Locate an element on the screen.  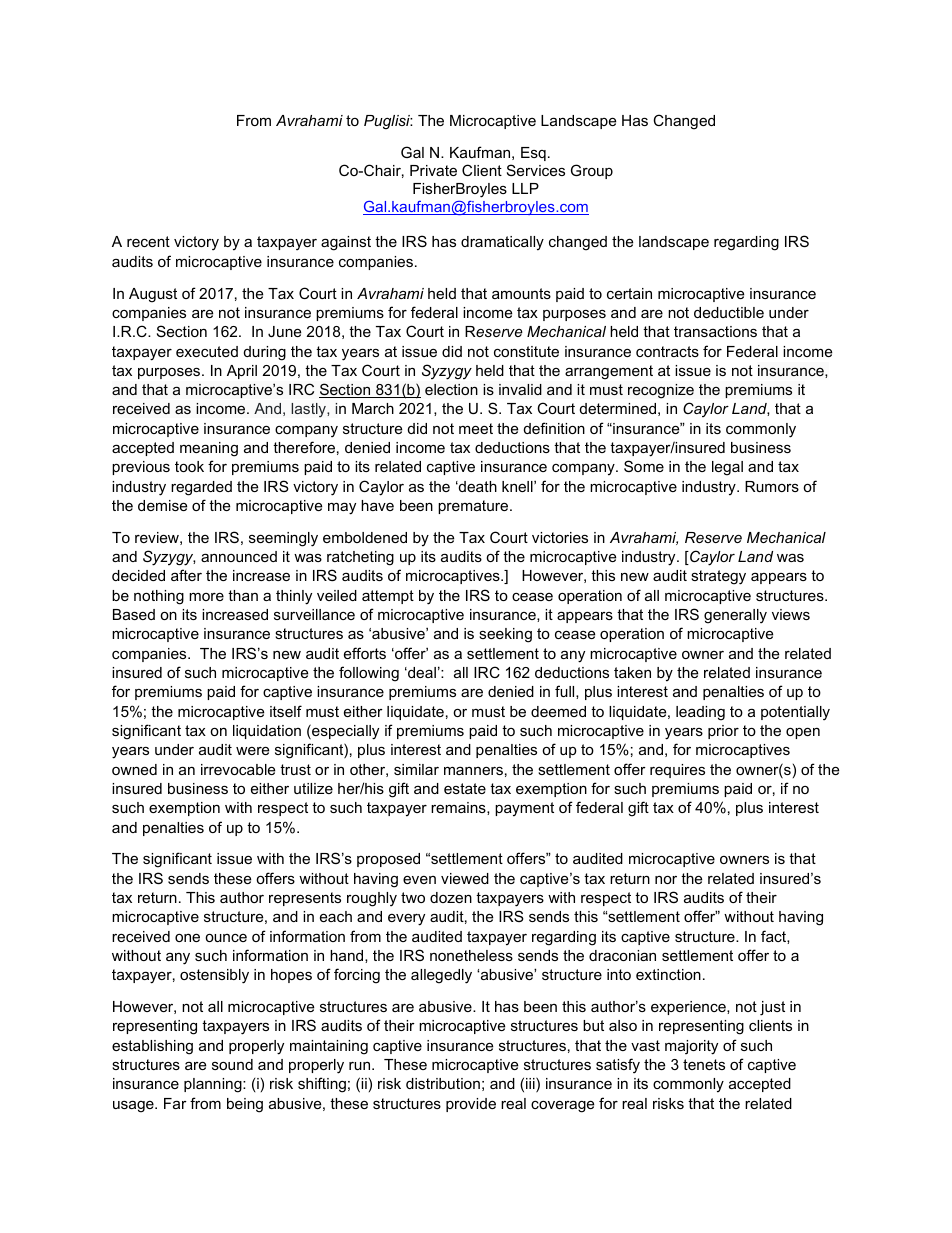
planning is located at coordinates (214, 1085).
